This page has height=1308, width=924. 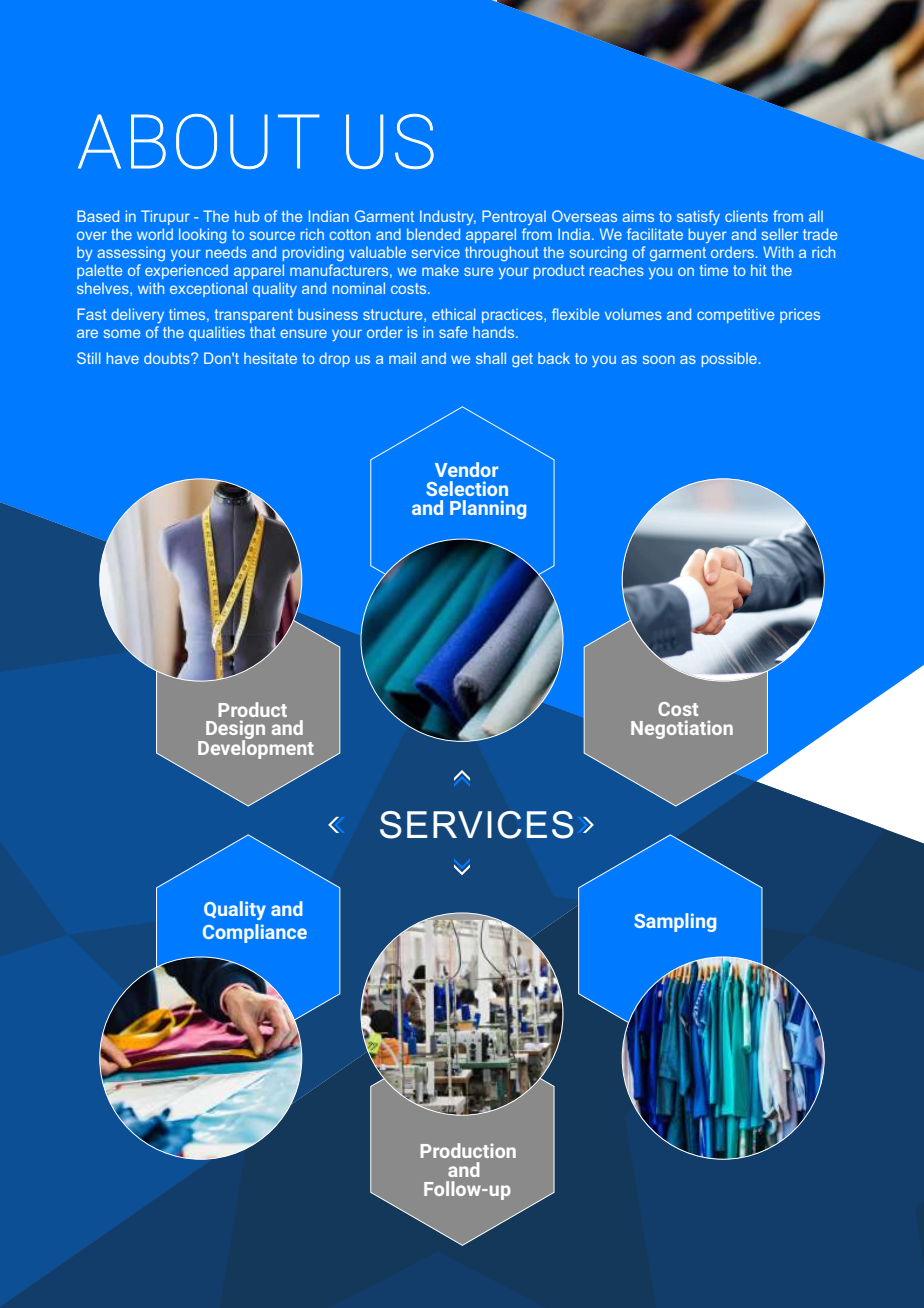 What do you see at coordinates (255, 933) in the page?
I see `Compliance` at bounding box center [255, 933].
